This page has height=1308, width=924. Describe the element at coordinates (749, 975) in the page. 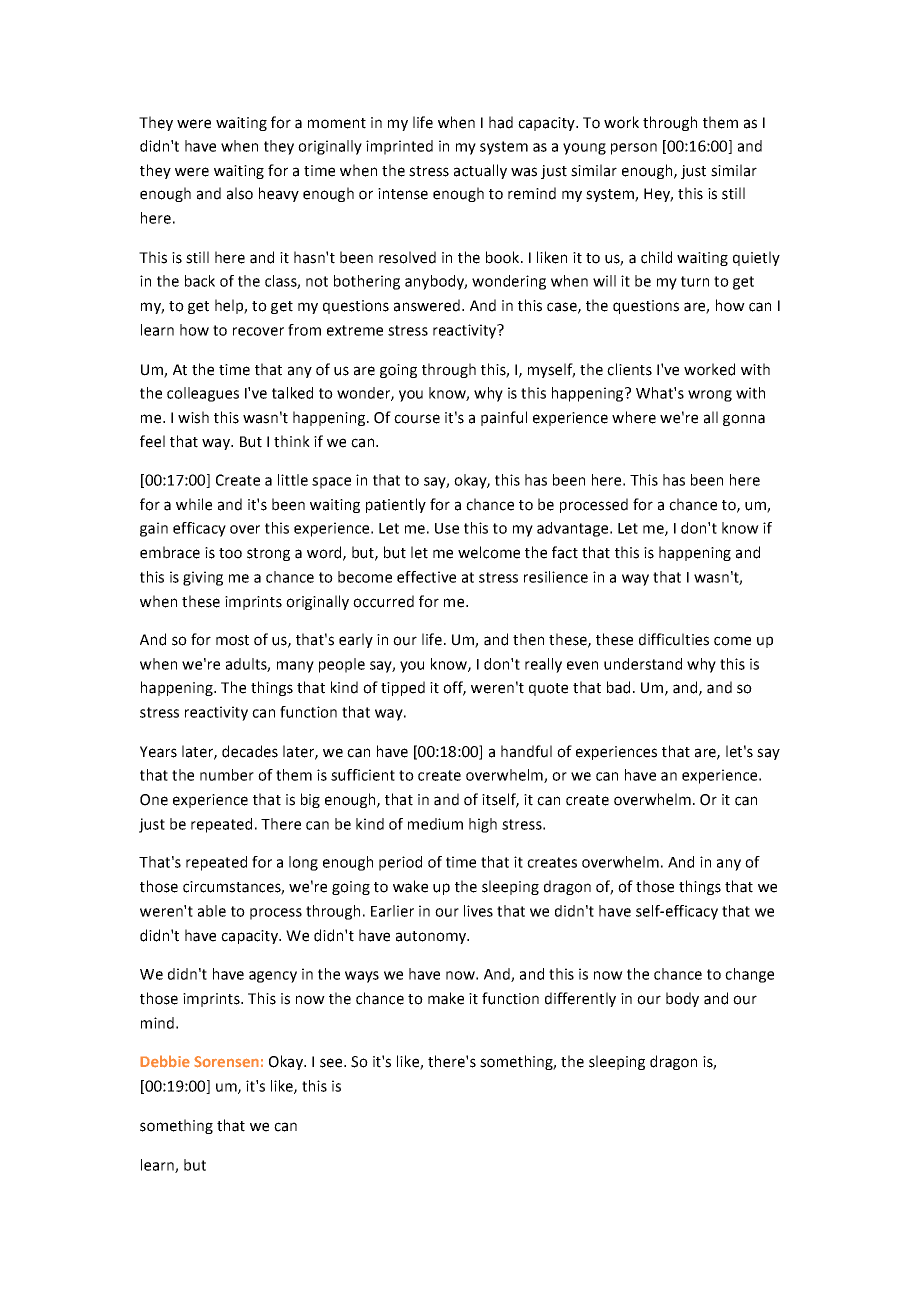

I see `change` at that location.
